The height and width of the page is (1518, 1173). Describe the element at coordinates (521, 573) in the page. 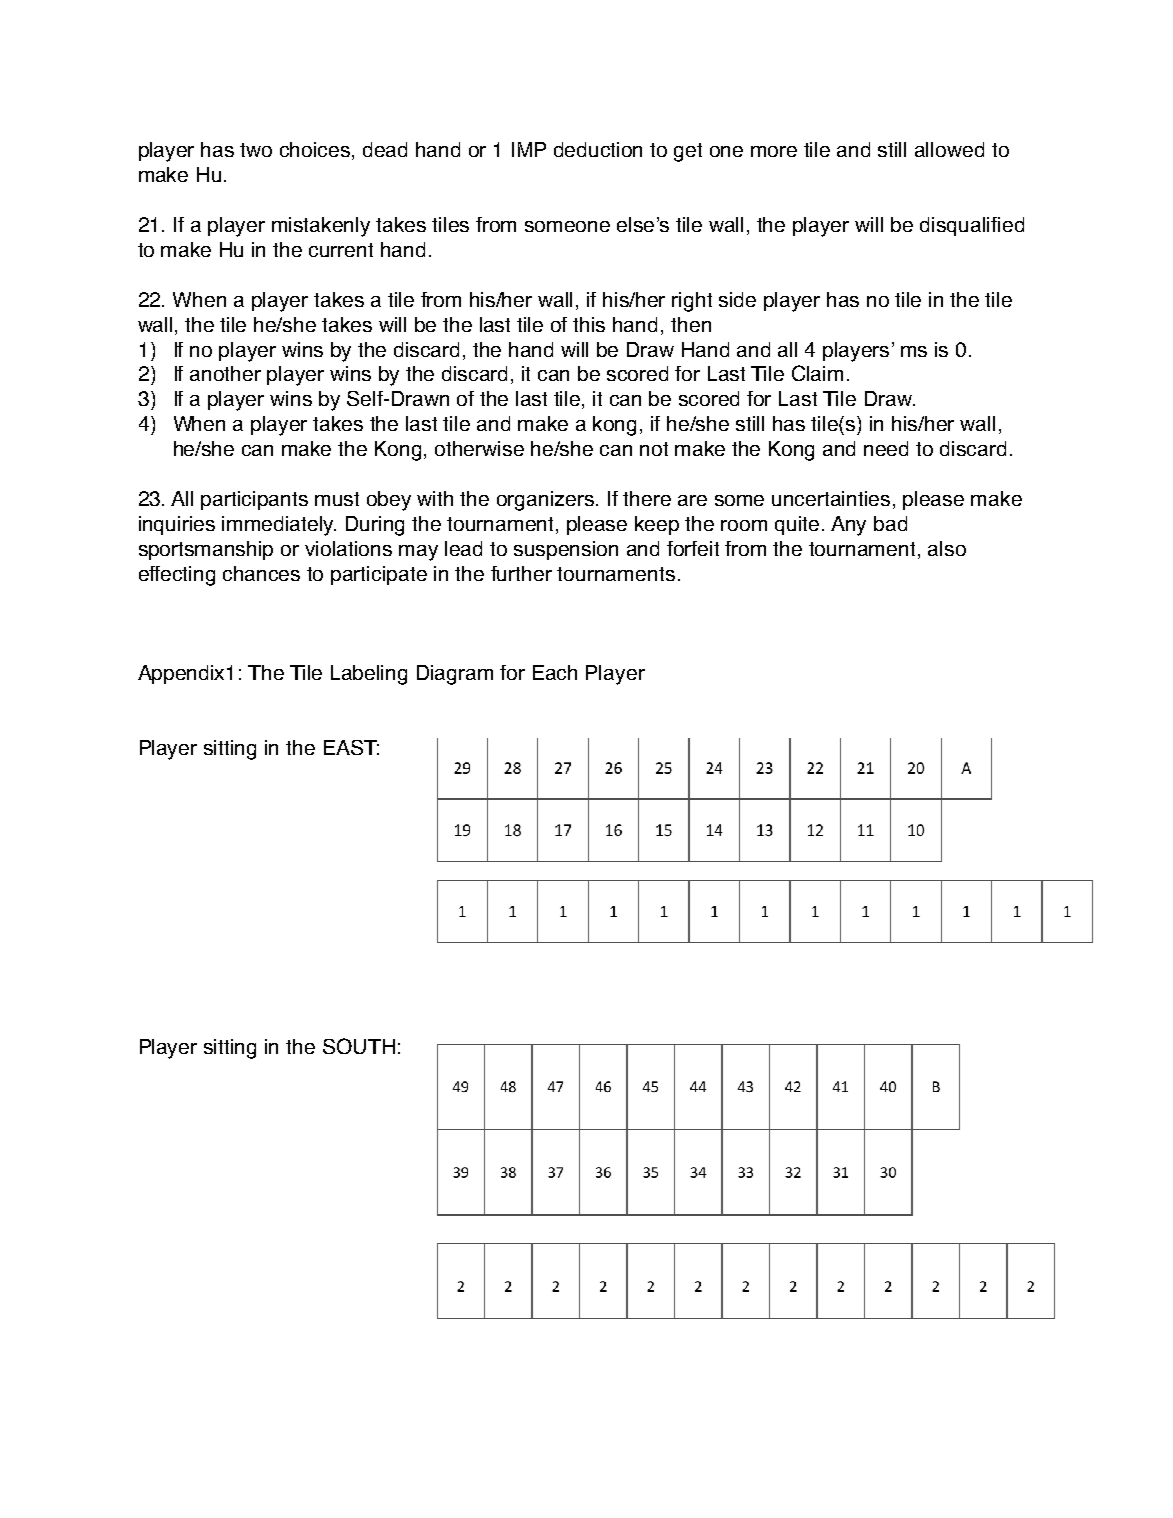

I see `further` at that location.
